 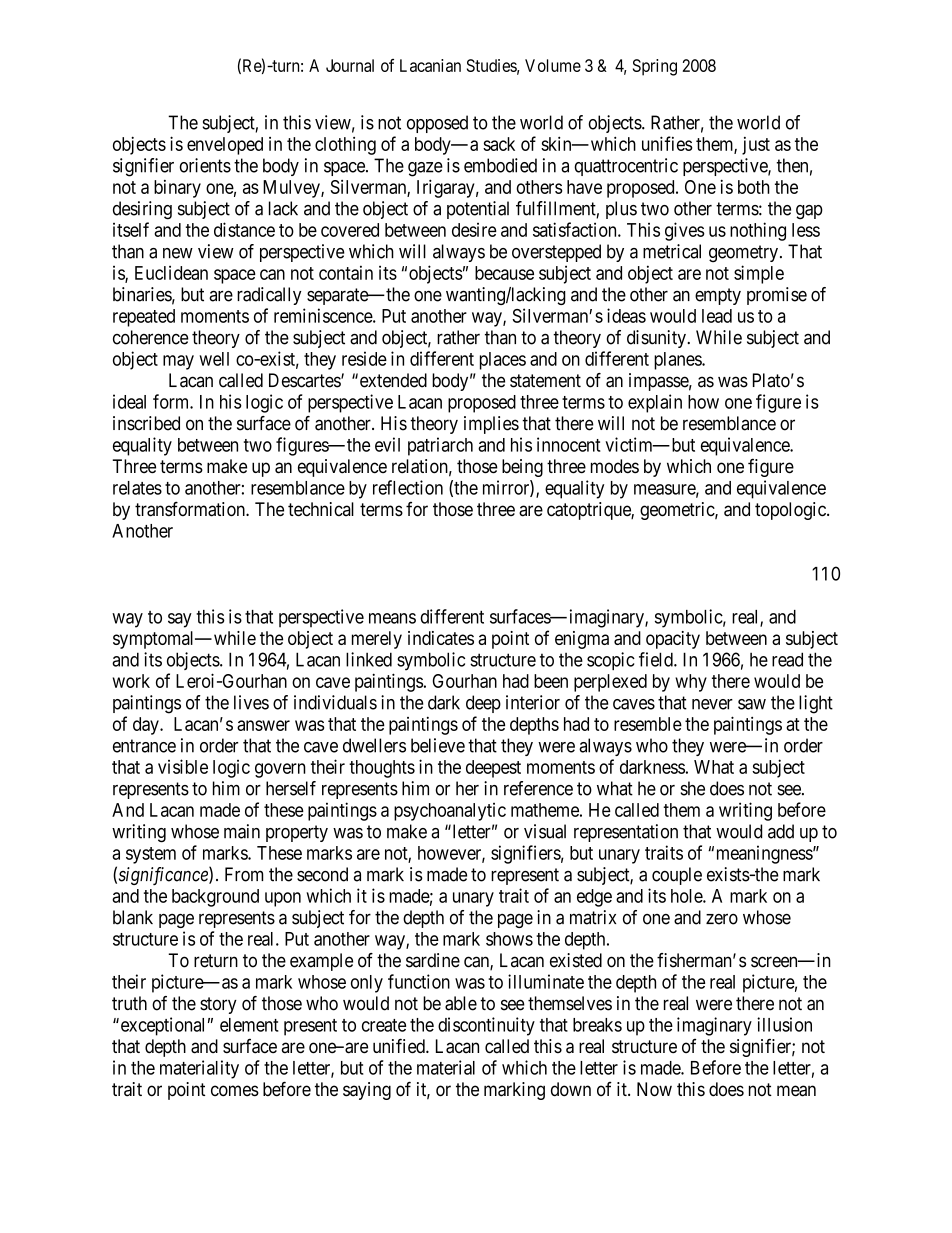 I want to click on discontinuity, so click(x=486, y=1026).
